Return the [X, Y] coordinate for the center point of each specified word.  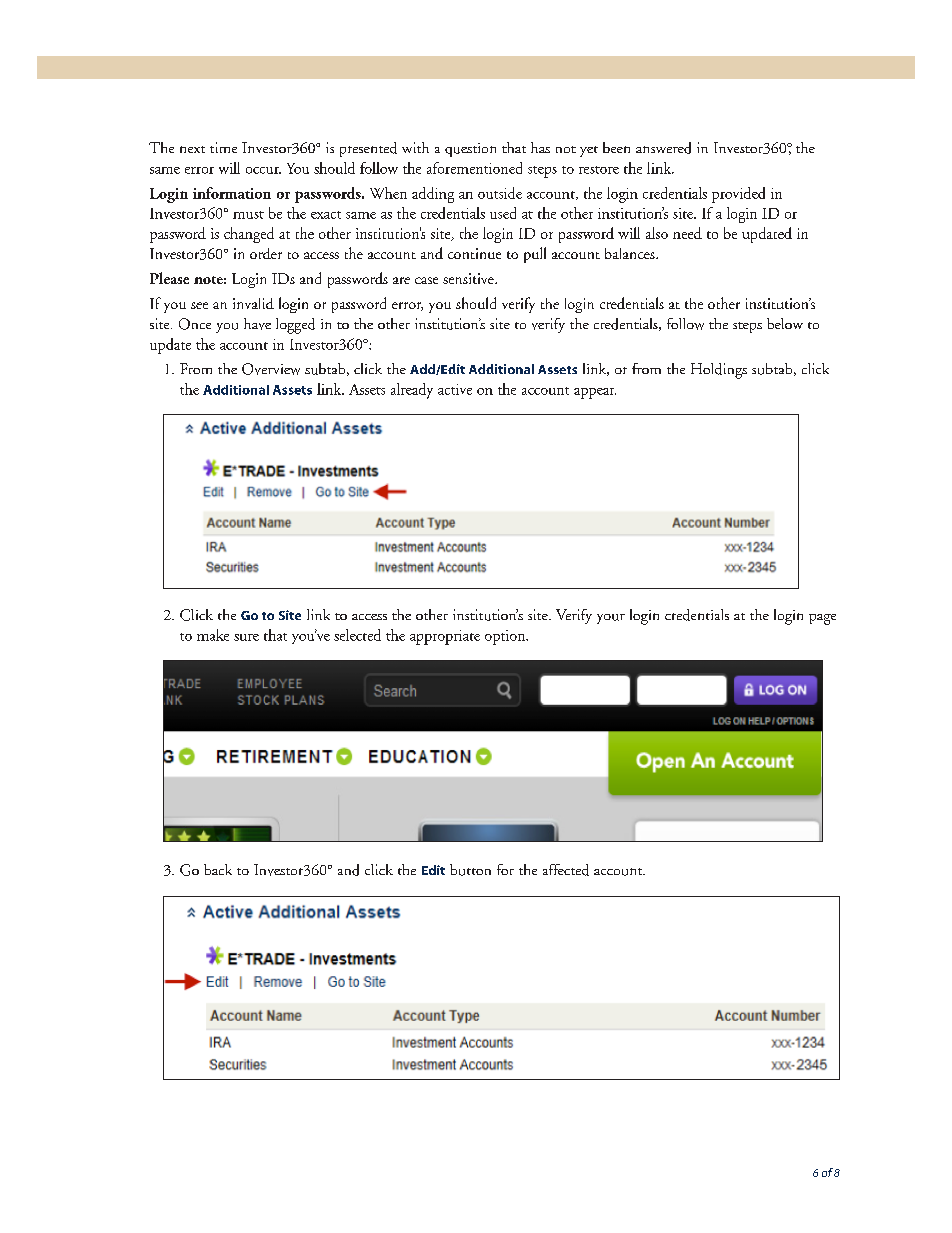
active [455, 389]
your [611, 619]
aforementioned [474, 168]
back [218, 869]
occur [263, 170]
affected [566, 870]
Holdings [719, 371]
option [506, 637]
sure [246, 637]
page [822, 619]
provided [738, 195]
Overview [271, 369]
